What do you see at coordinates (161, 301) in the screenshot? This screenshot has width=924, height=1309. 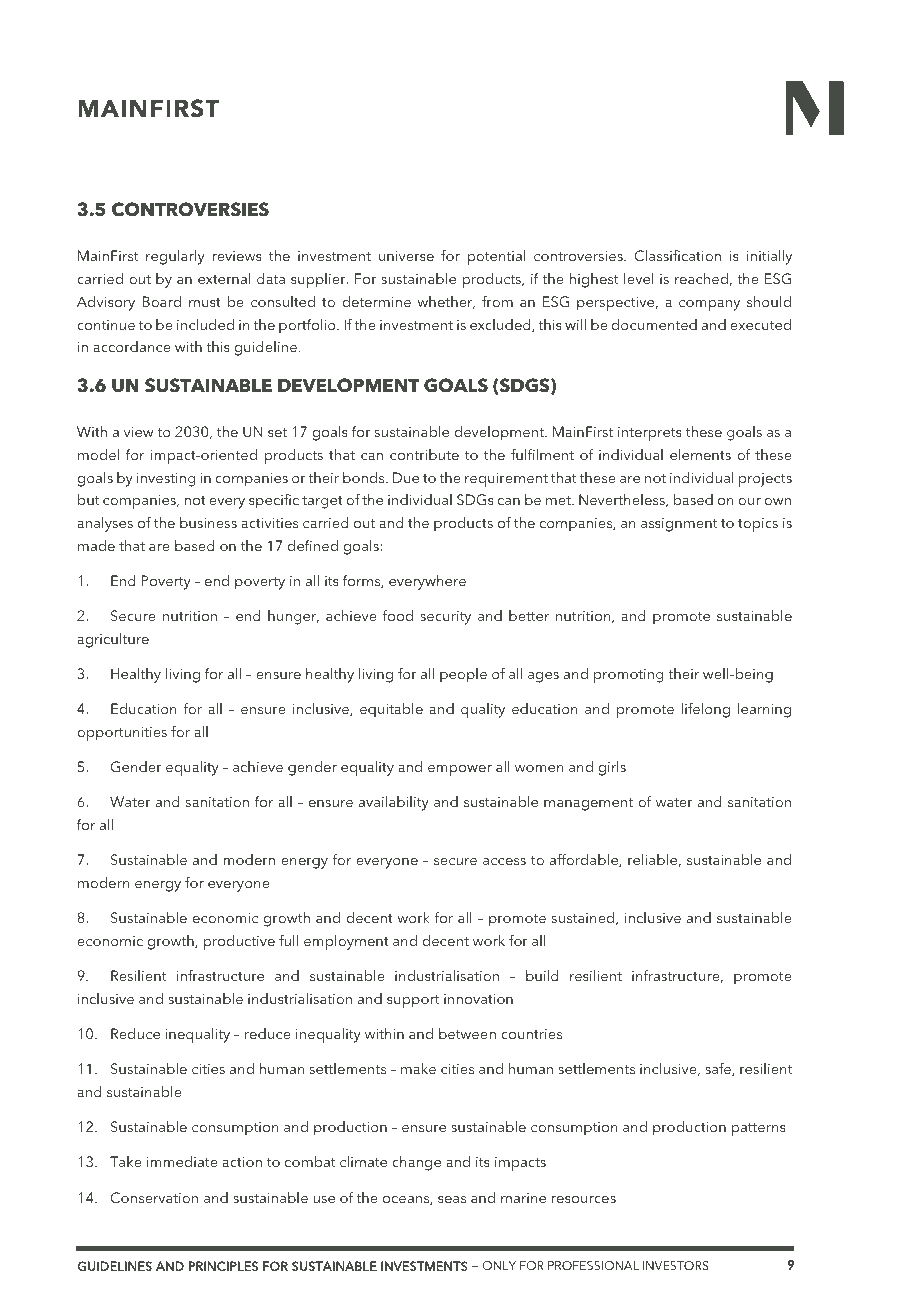 I see `Board` at bounding box center [161, 301].
